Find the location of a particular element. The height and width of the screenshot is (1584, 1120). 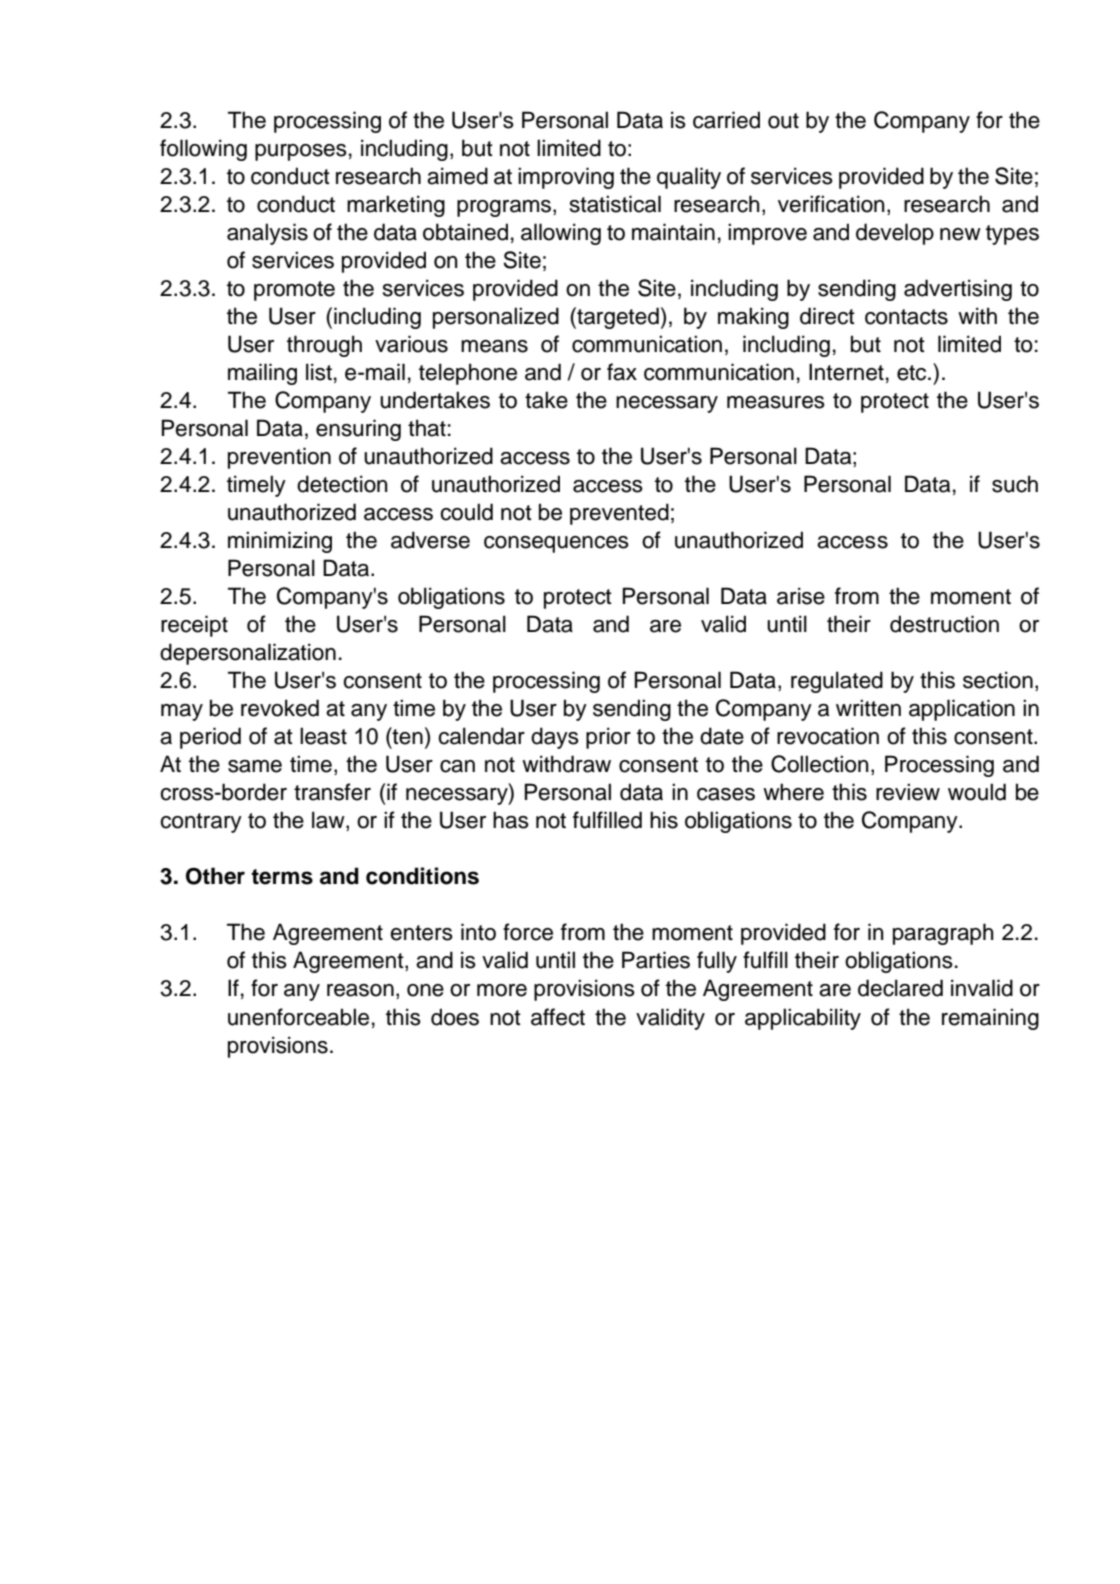

improving is located at coordinates (566, 178).
